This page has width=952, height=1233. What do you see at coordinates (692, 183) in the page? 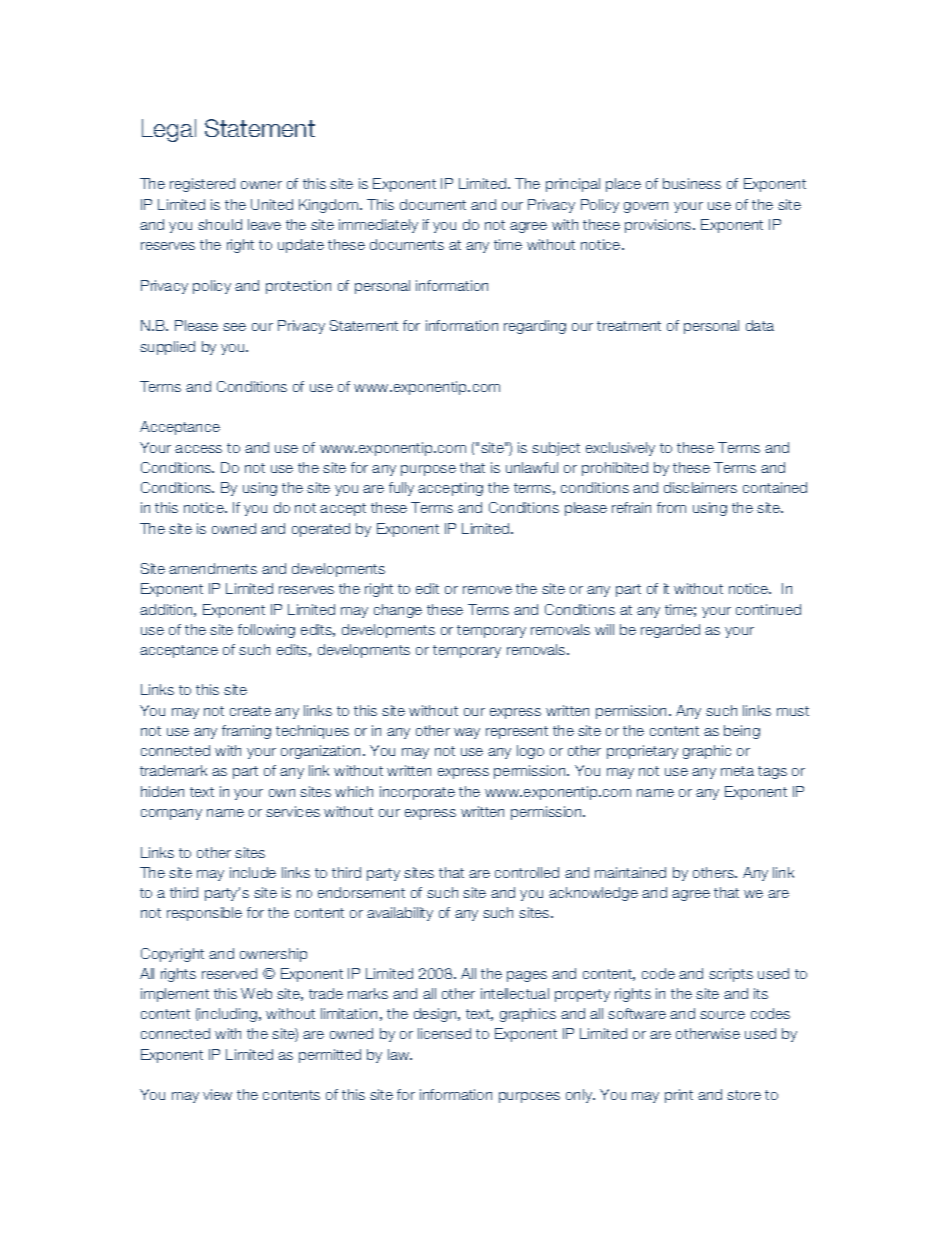
I see `business` at bounding box center [692, 183].
